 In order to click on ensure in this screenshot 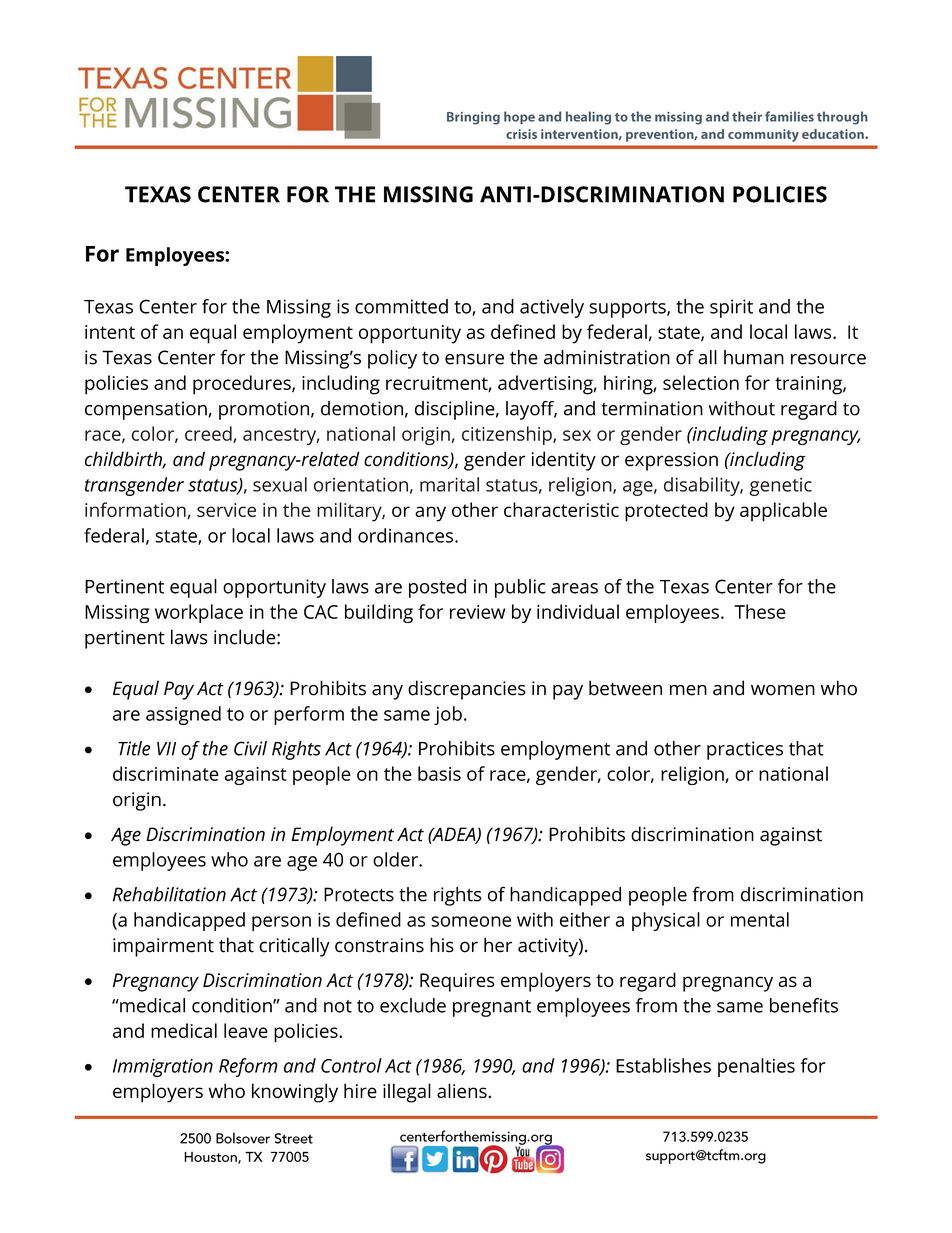, I will do `click(474, 359)`.
